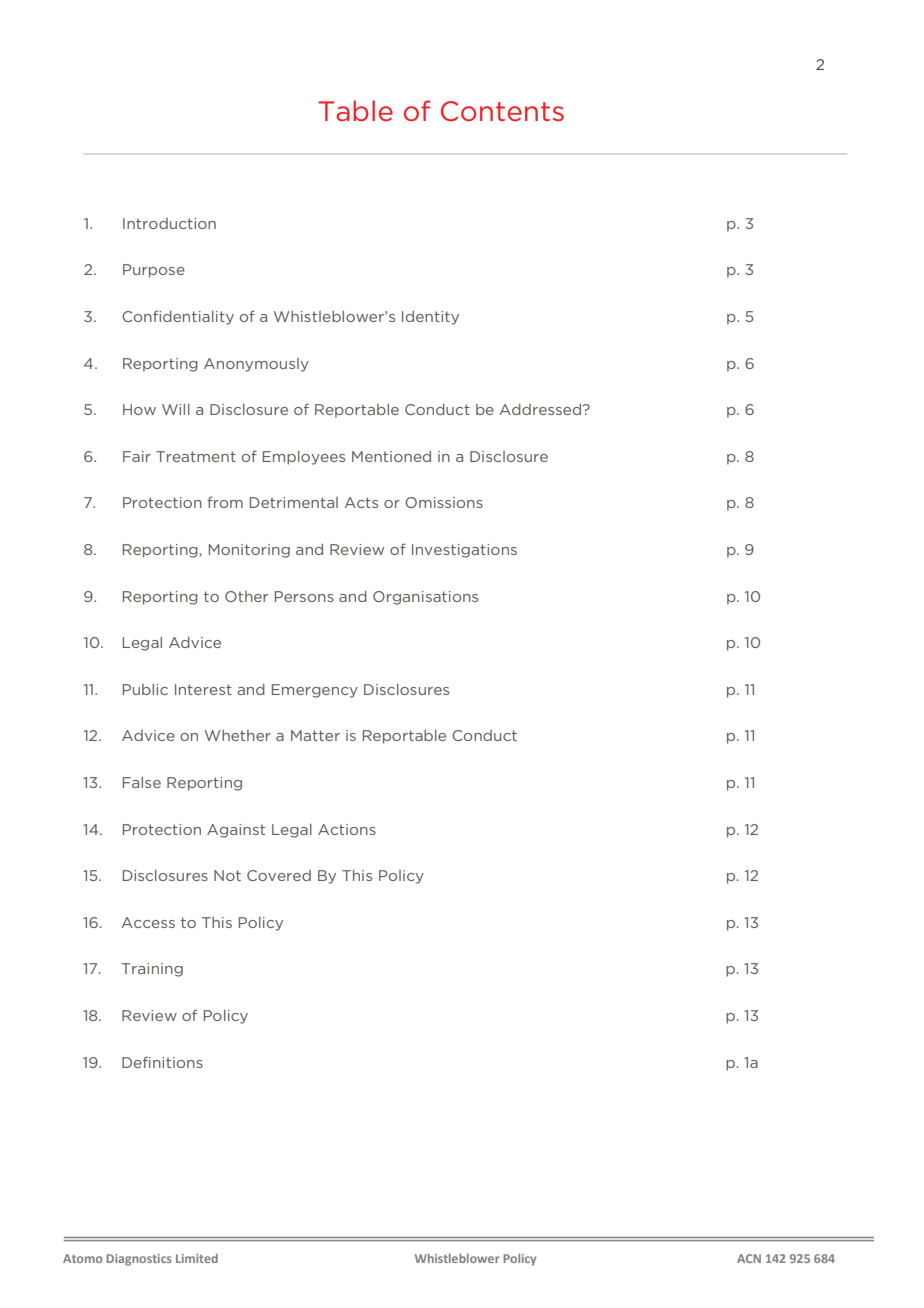 The width and height of the document is (924, 1308). I want to click on Will, so click(176, 409).
